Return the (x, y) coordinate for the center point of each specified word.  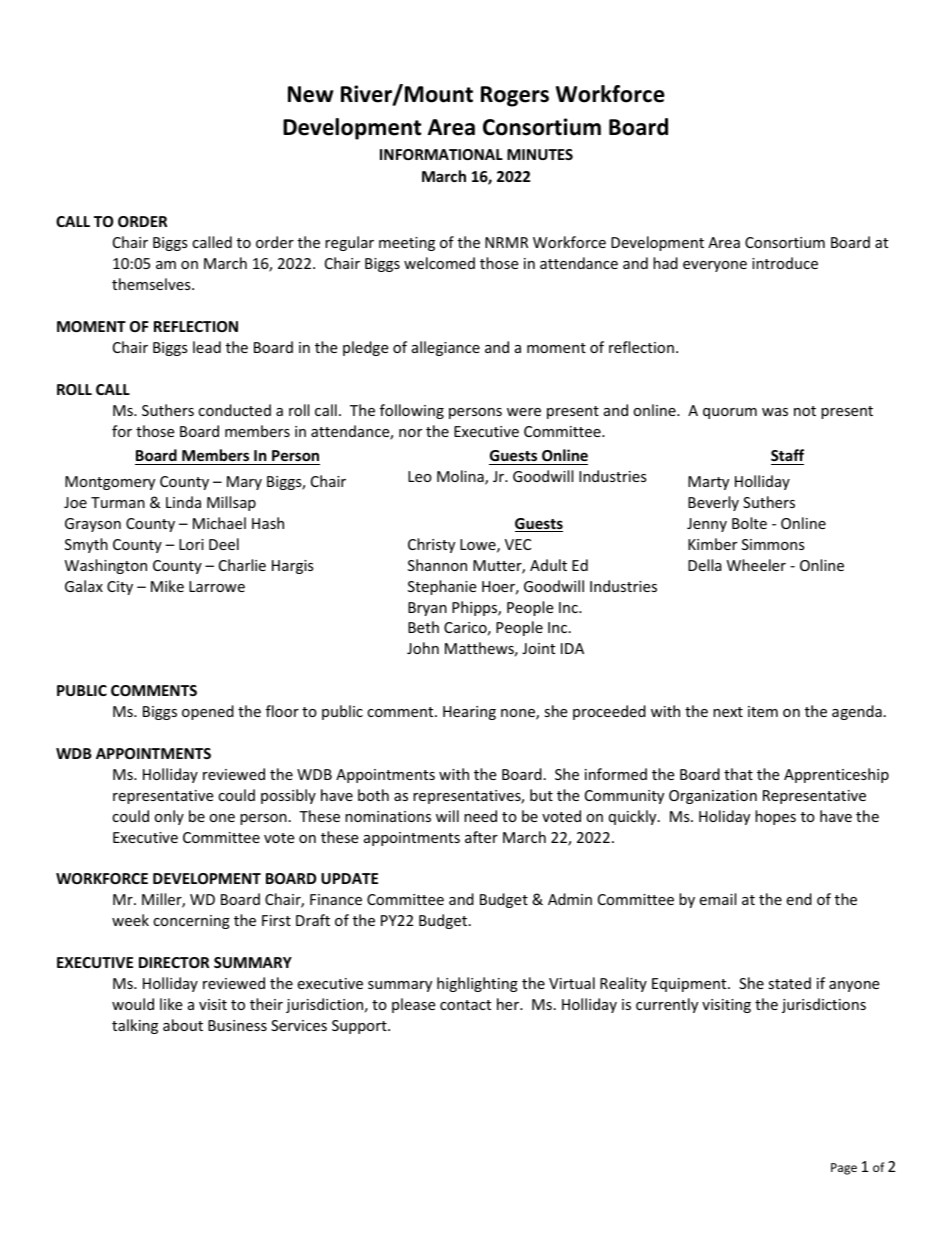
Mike (167, 586)
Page (844, 1169)
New (310, 94)
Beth (423, 627)
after (481, 837)
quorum (730, 413)
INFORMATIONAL (441, 154)
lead (207, 347)
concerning (191, 922)
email (717, 899)
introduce (785, 263)
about (183, 1025)
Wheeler (756, 565)
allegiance (446, 348)
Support (360, 1027)
